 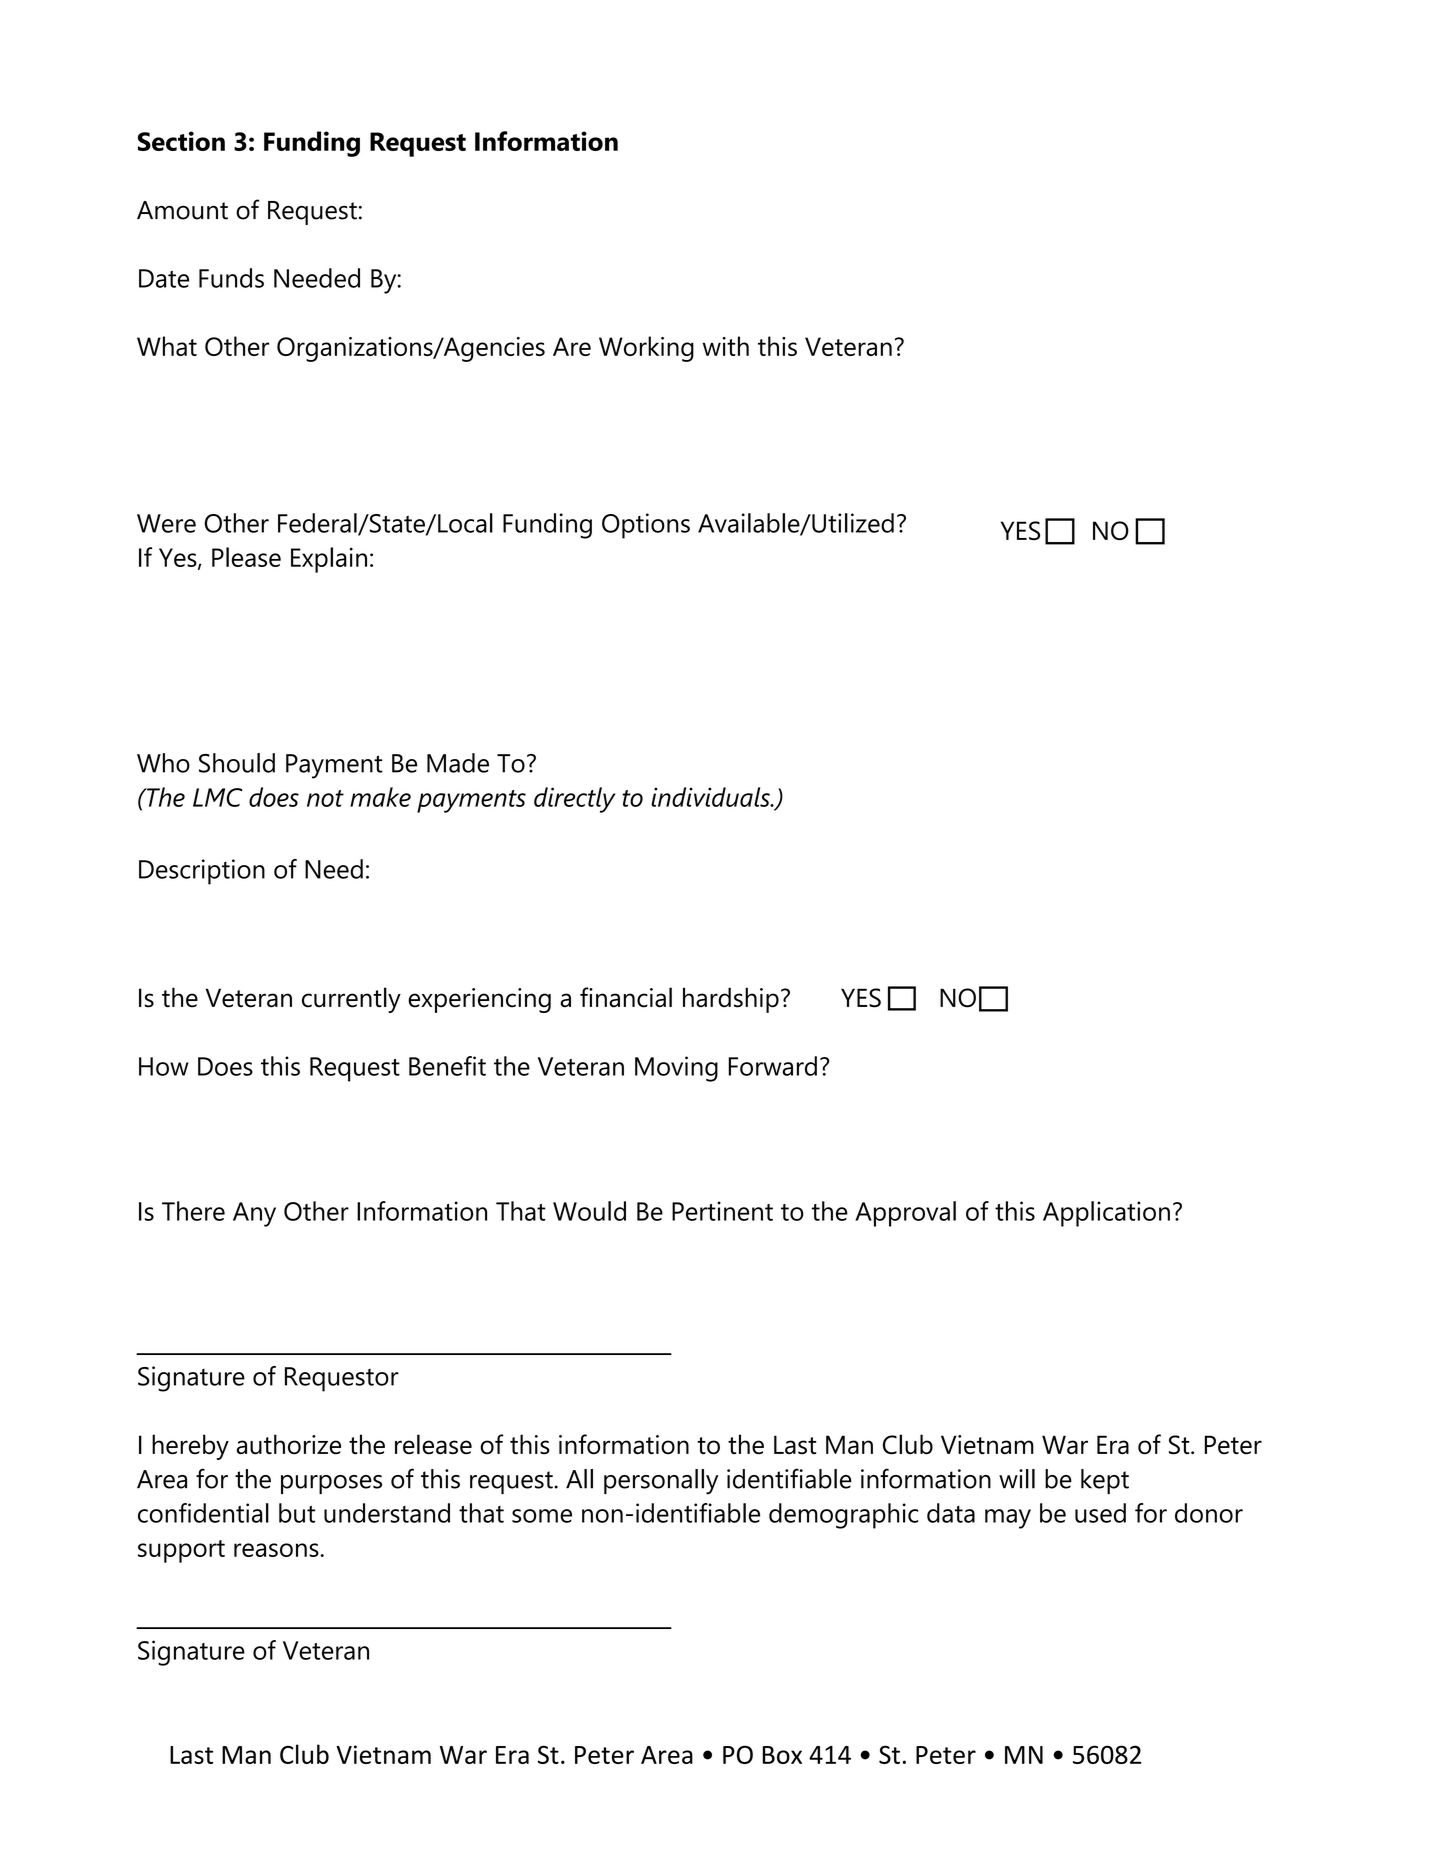 I want to click on not, so click(x=325, y=798).
